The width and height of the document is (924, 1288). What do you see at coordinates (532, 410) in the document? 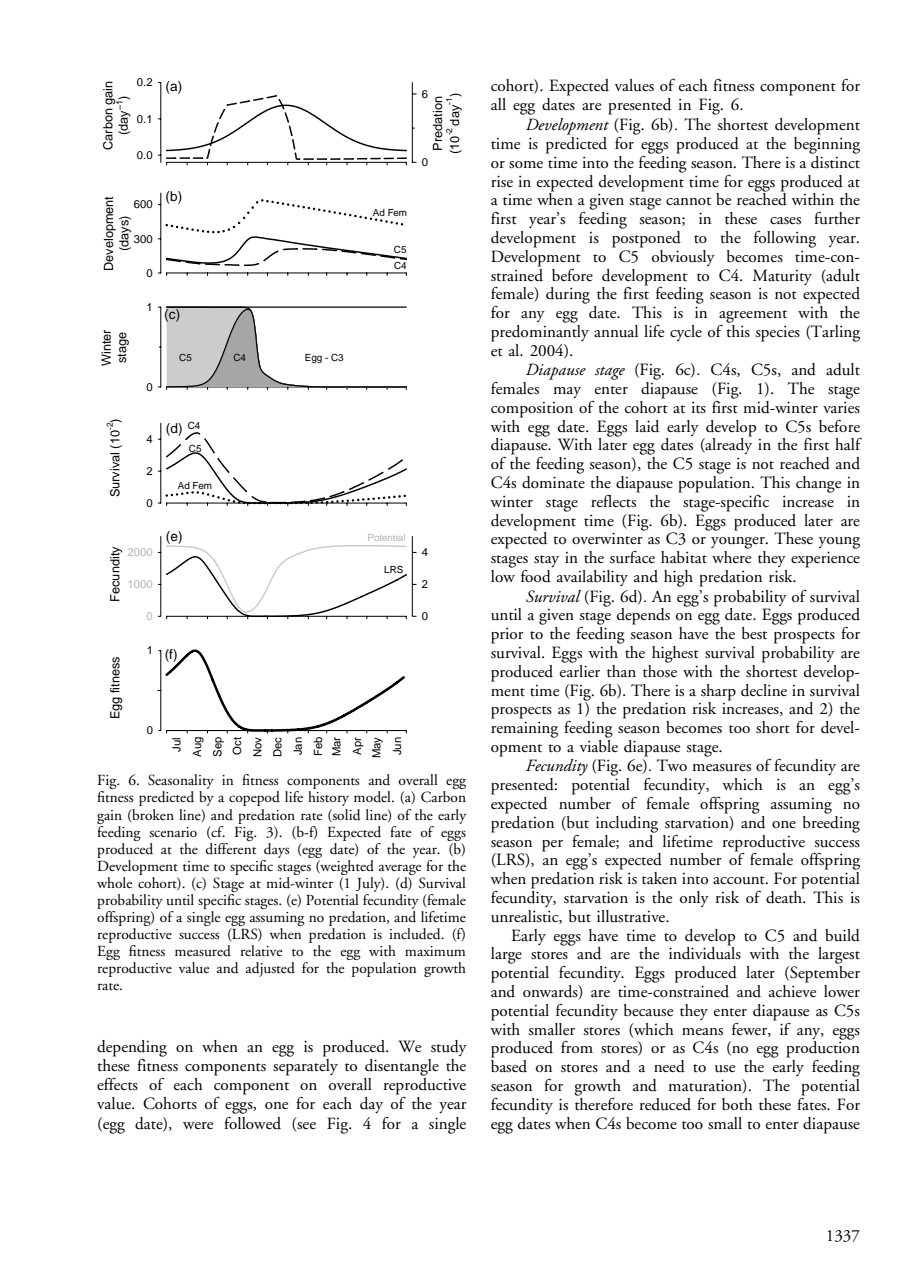
I see `composition` at bounding box center [532, 410].
